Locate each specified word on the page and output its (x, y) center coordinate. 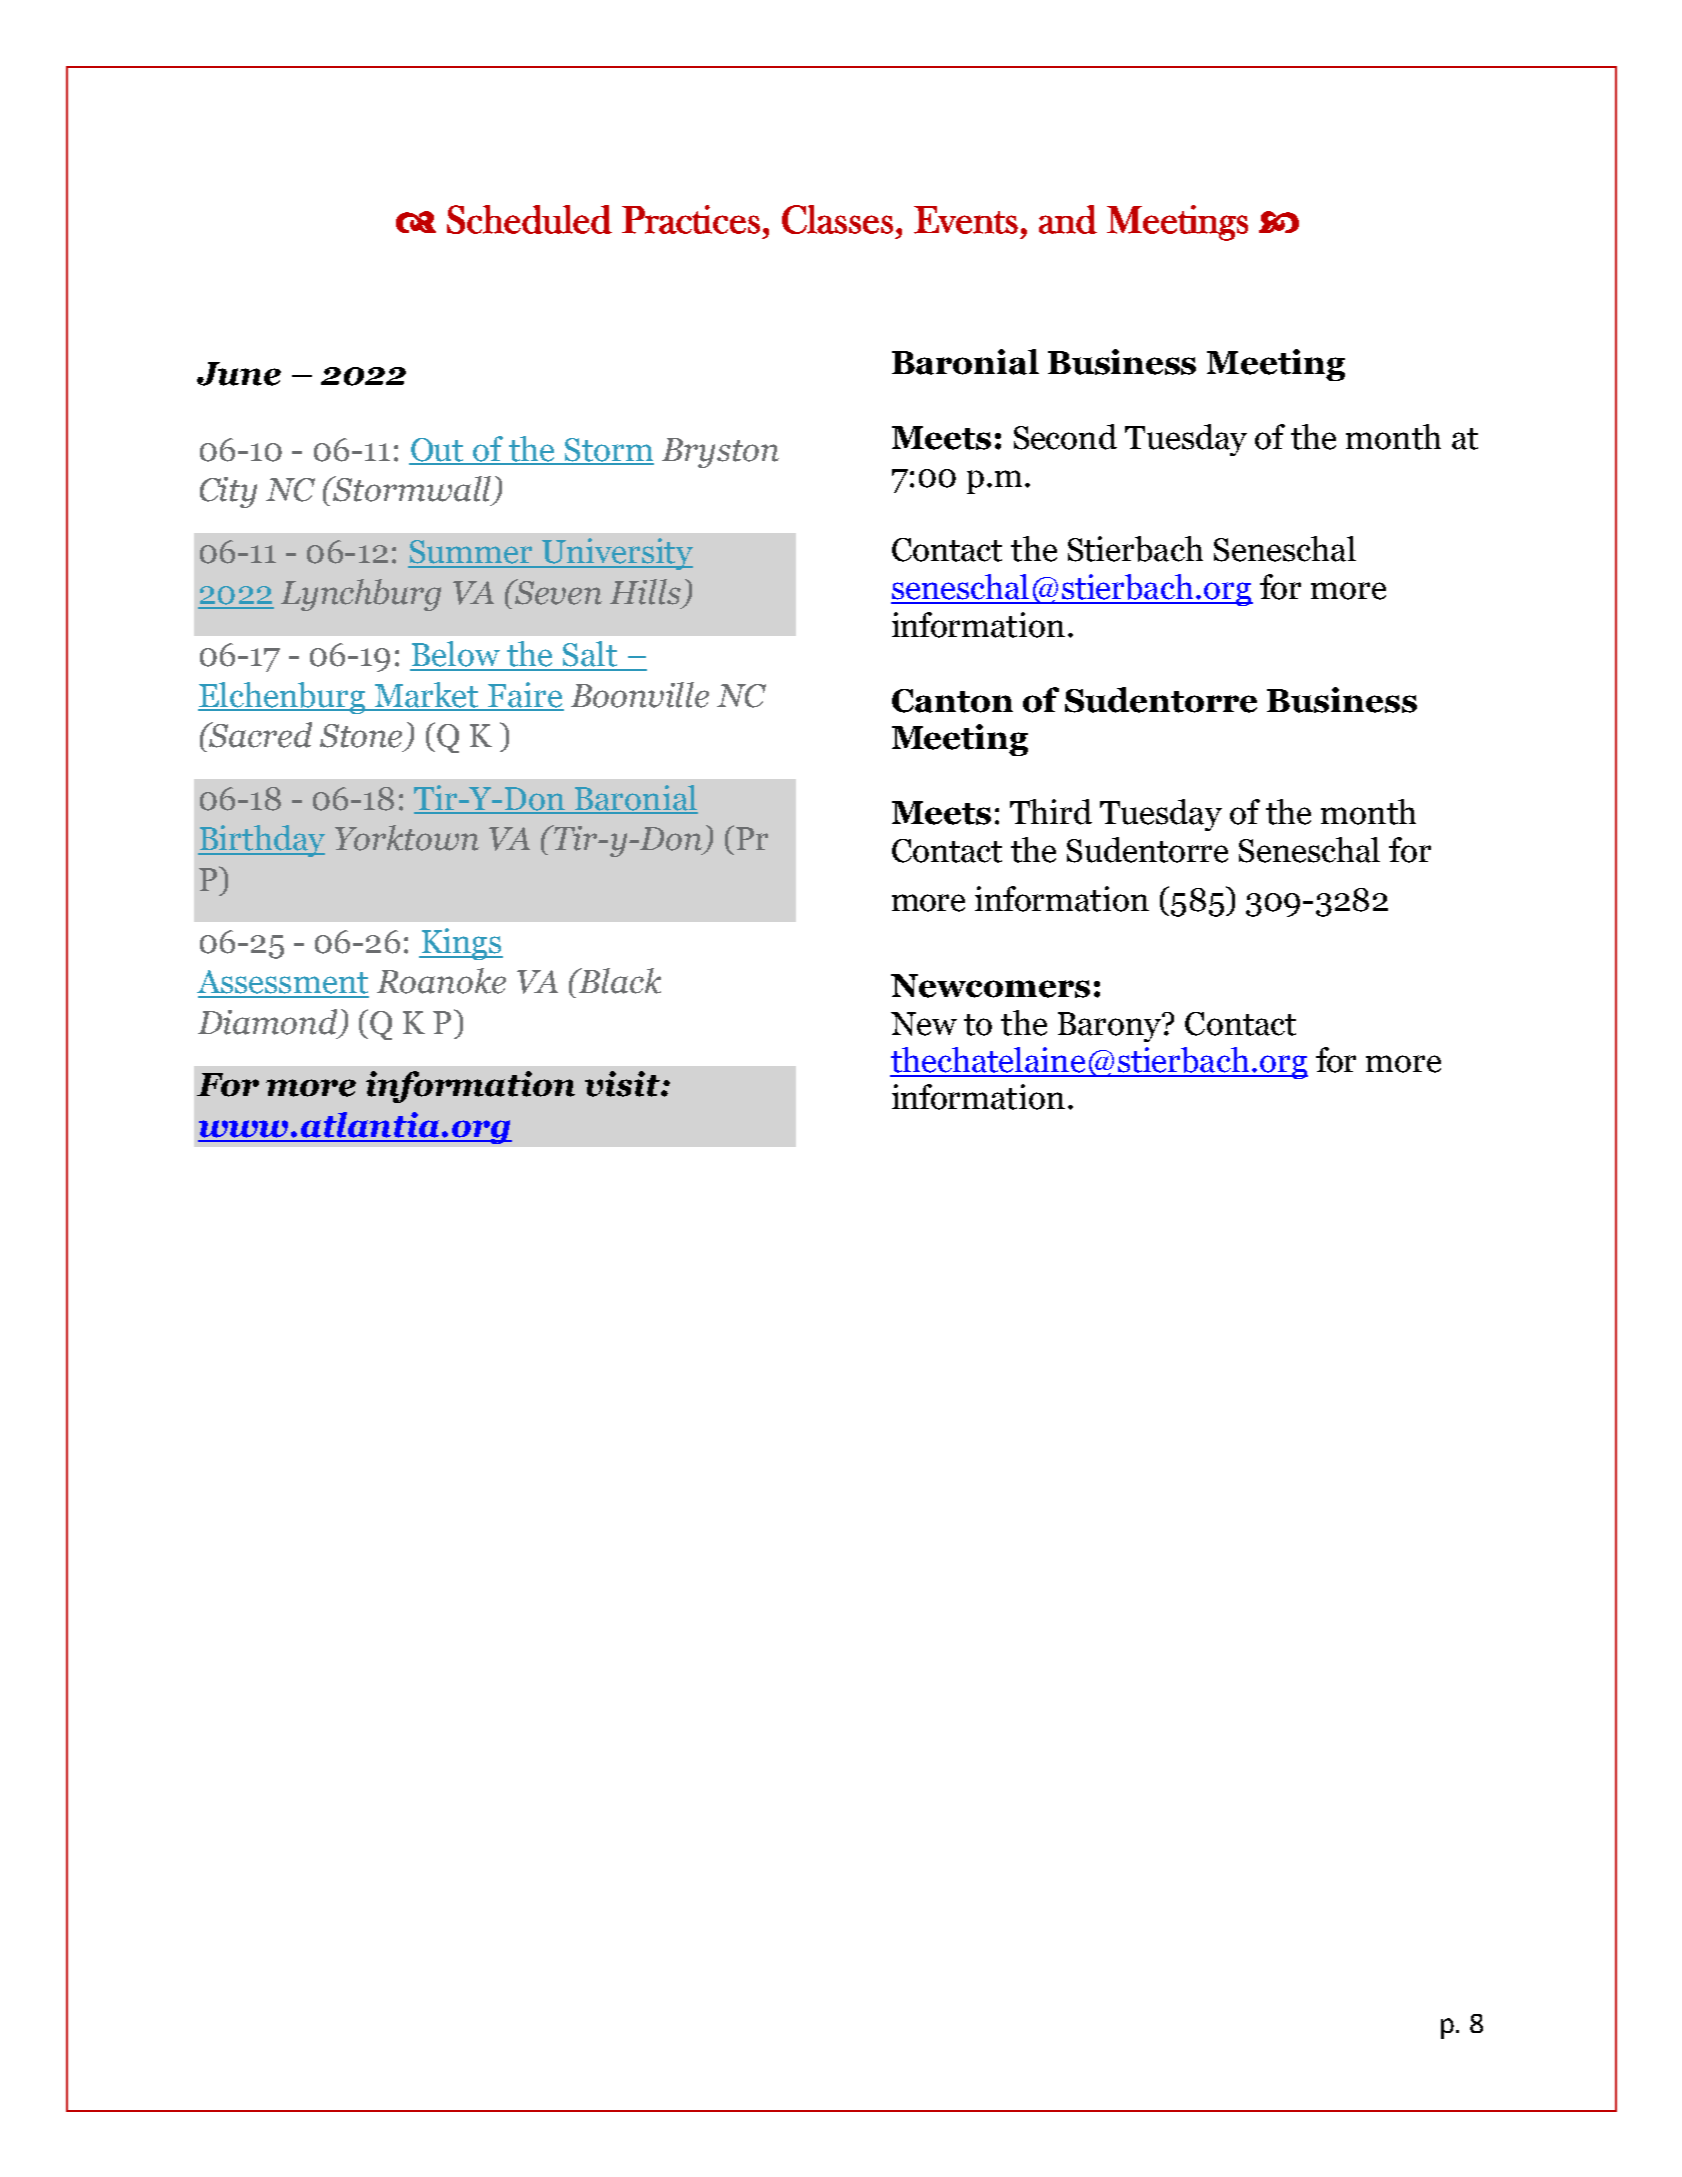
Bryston (720, 453)
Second (1065, 437)
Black (618, 981)
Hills (645, 592)
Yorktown (407, 838)
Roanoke (441, 981)
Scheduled (529, 219)
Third (1051, 812)
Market (427, 696)
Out (438, 451)
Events (966, 220)
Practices (691, 219)
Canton (952, 701)
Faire (525, 696)
